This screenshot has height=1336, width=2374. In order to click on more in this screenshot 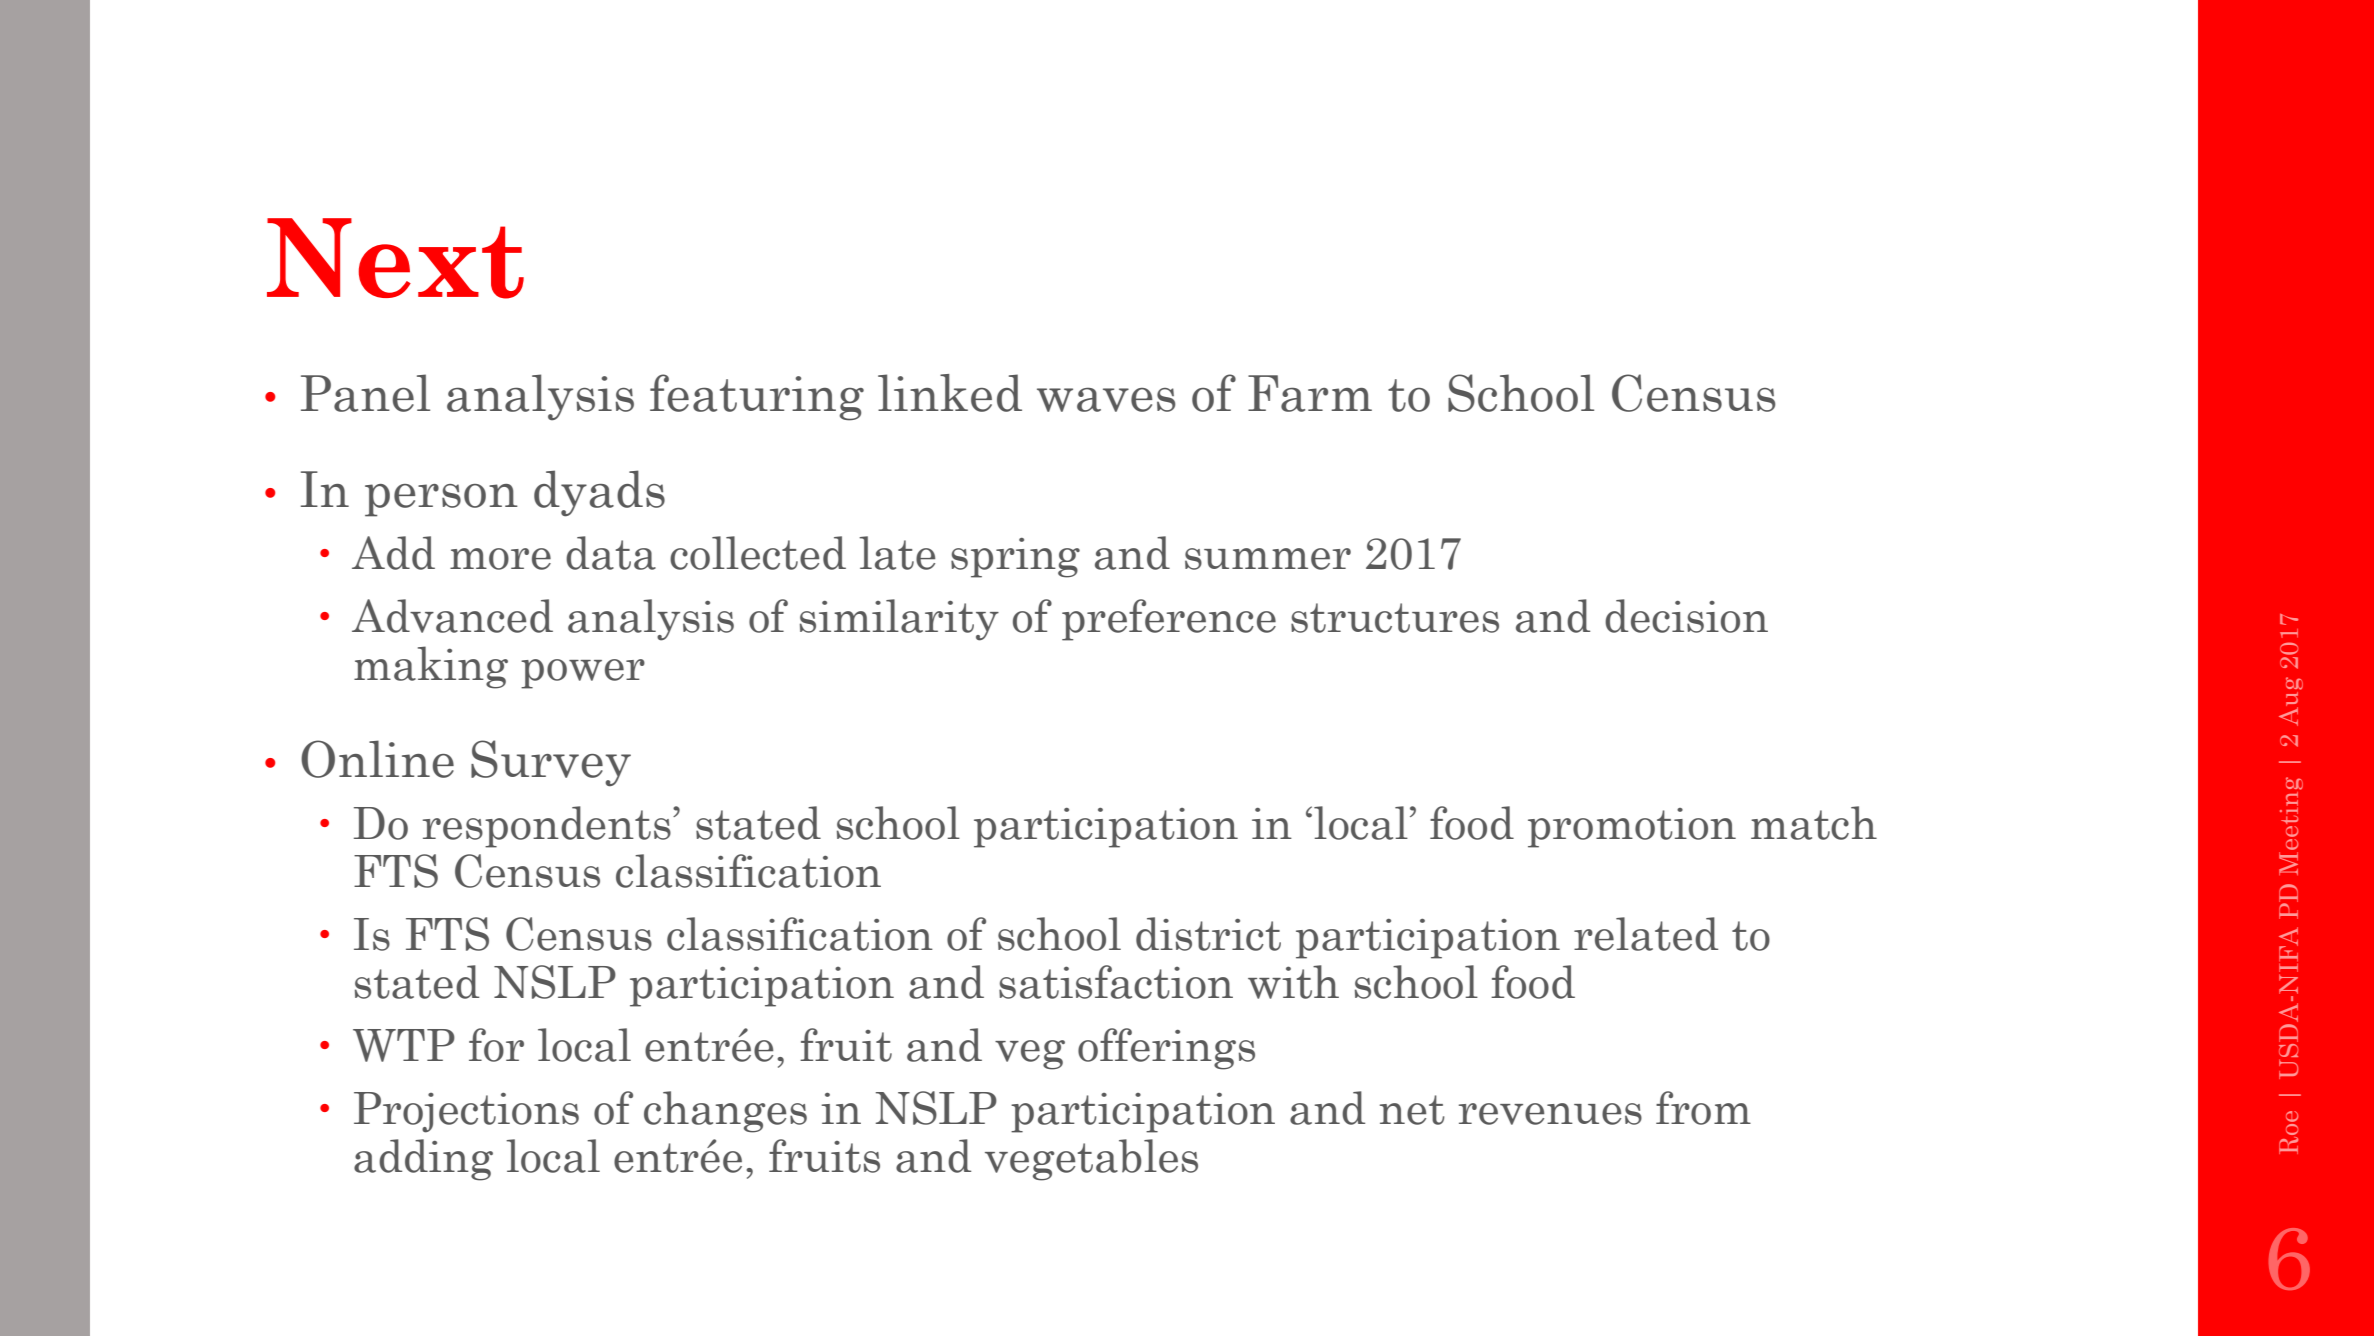, I will do `click(500, 559)`.
